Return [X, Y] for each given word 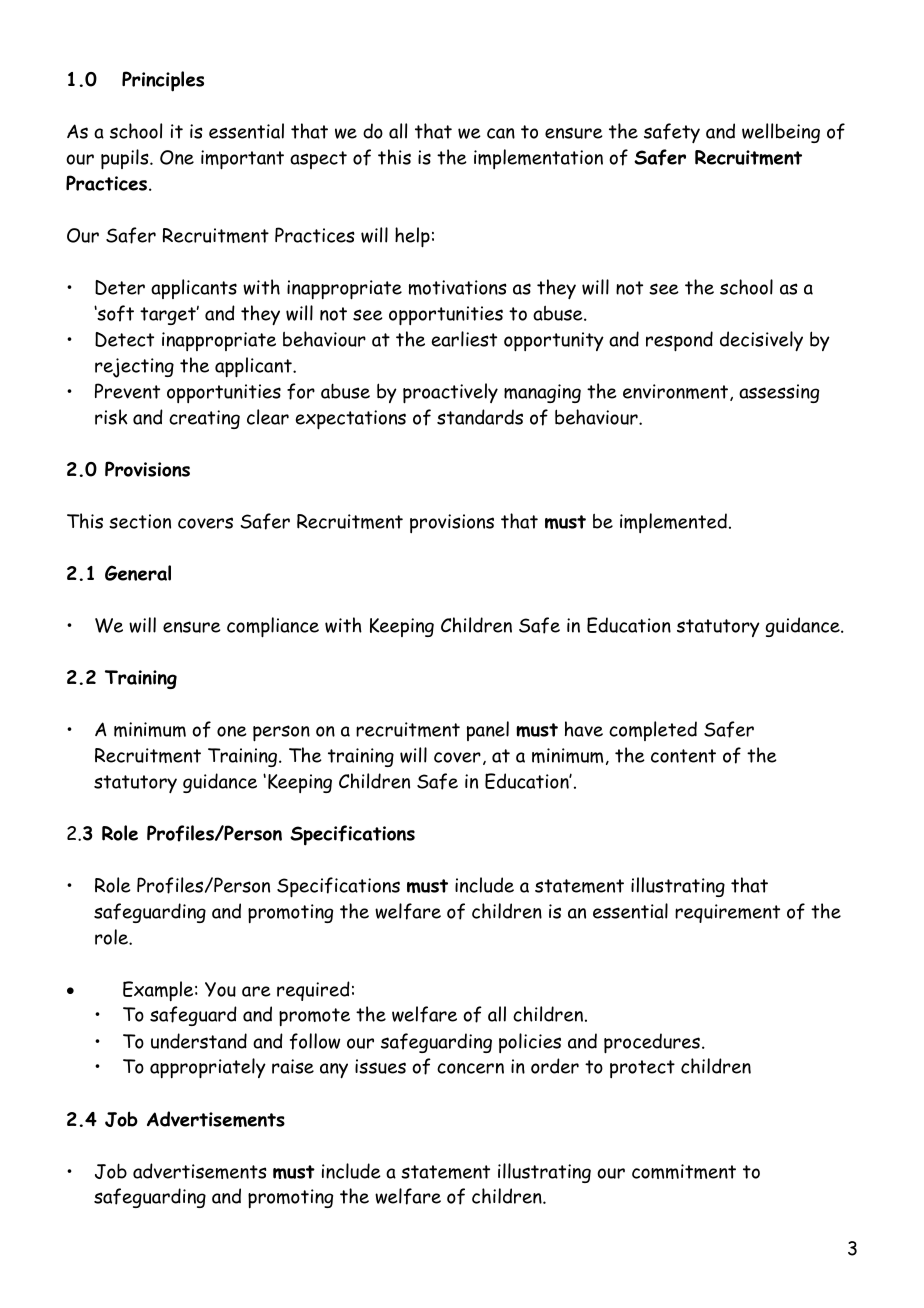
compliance [273, 627]
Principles [163, 81]
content [683, 756]
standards [480, 417]
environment [675, 391]
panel [488, 731]
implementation [538, 159]
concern [470, 1068]
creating [204, 419]
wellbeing [781, 133]
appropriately [208, 1068]
